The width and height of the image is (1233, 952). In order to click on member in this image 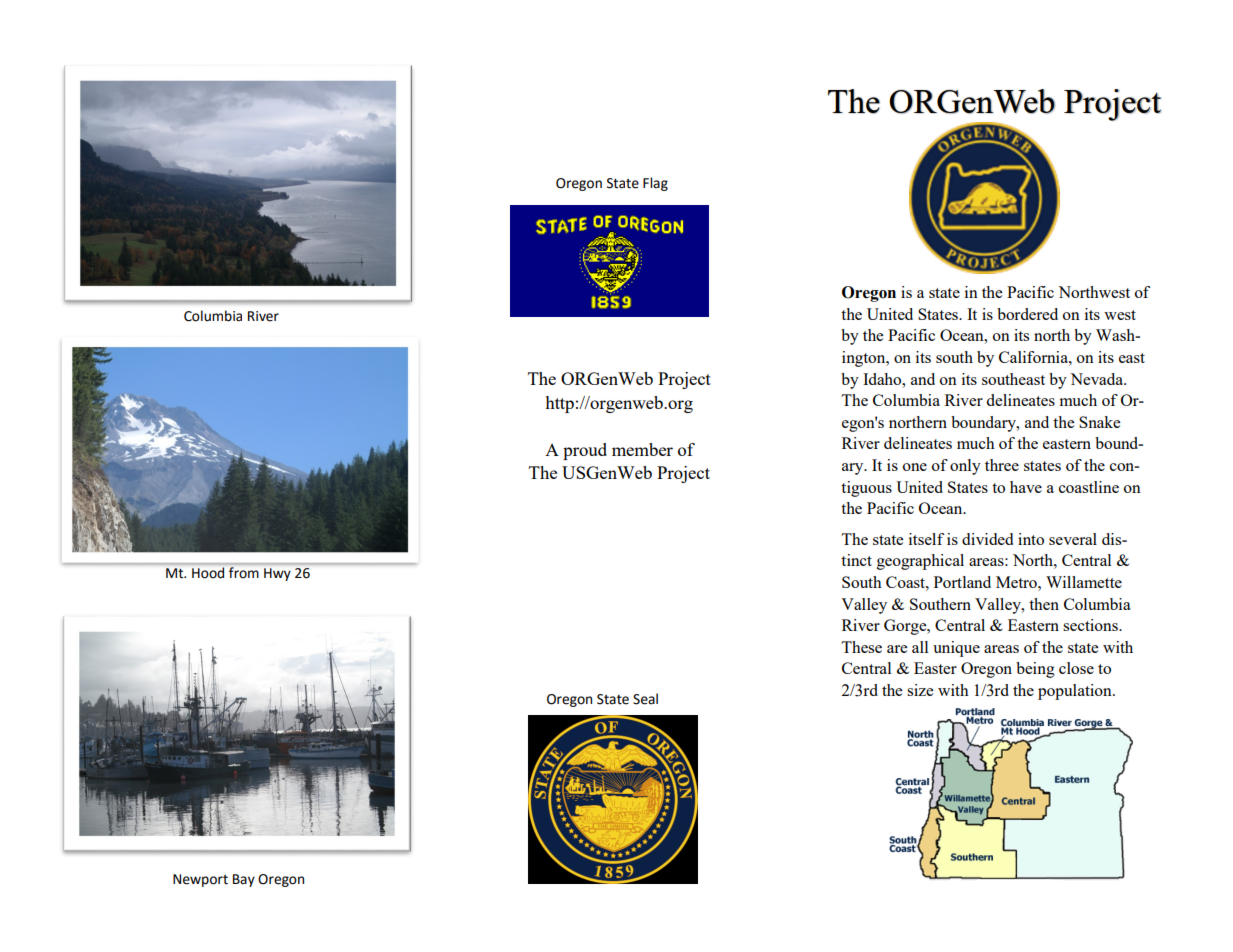, I will do `click(642, 449)`.
